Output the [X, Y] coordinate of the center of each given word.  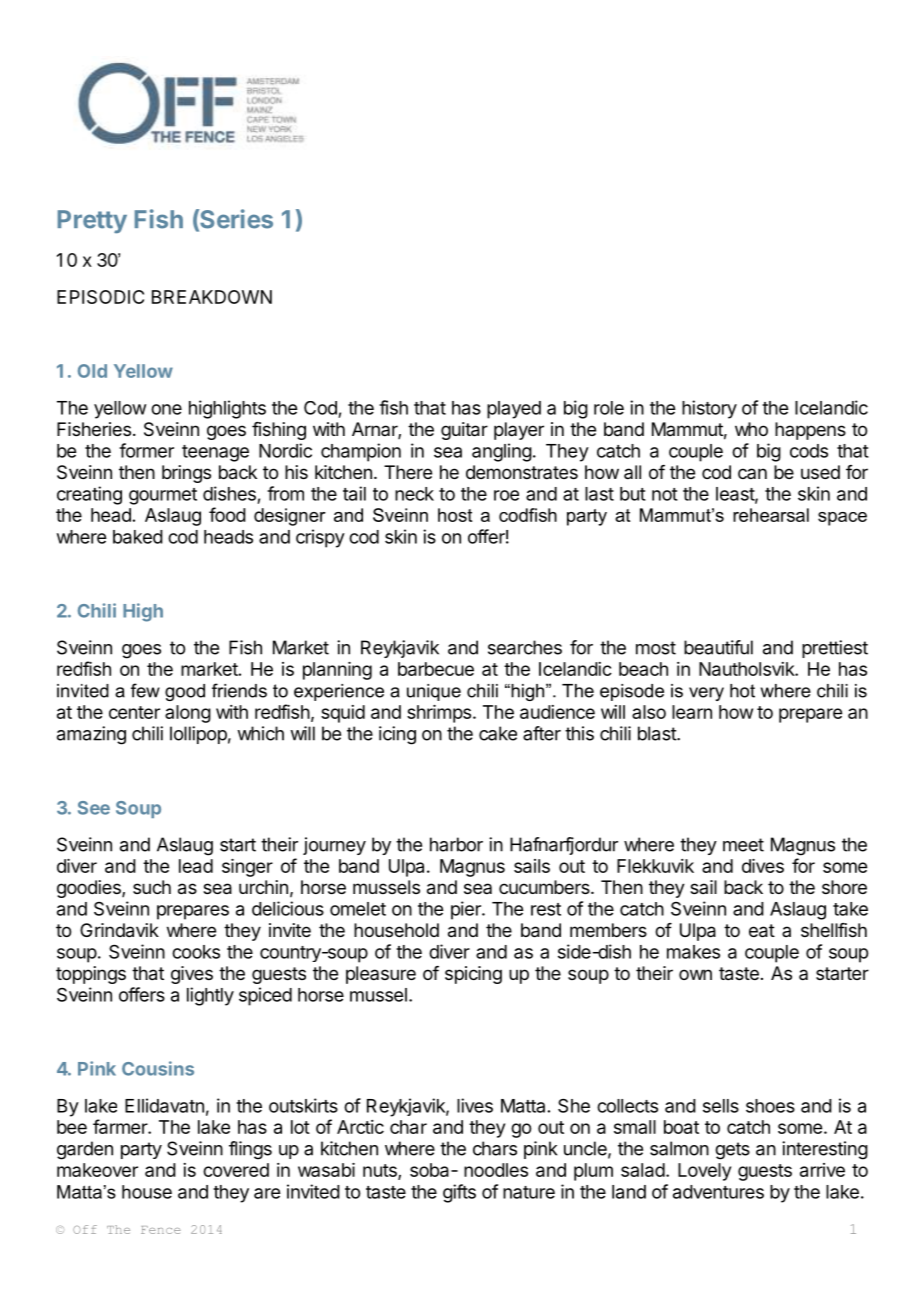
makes [693, 952]
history [709, 409]
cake [498, 733]
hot [742, 691]
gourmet [163, 496]
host [455, 515]
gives [192, 975]
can [752, 473]
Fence [161, 1230]
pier [467, 910]
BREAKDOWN [212, 297]
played [514, 410]
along [188, 714]
